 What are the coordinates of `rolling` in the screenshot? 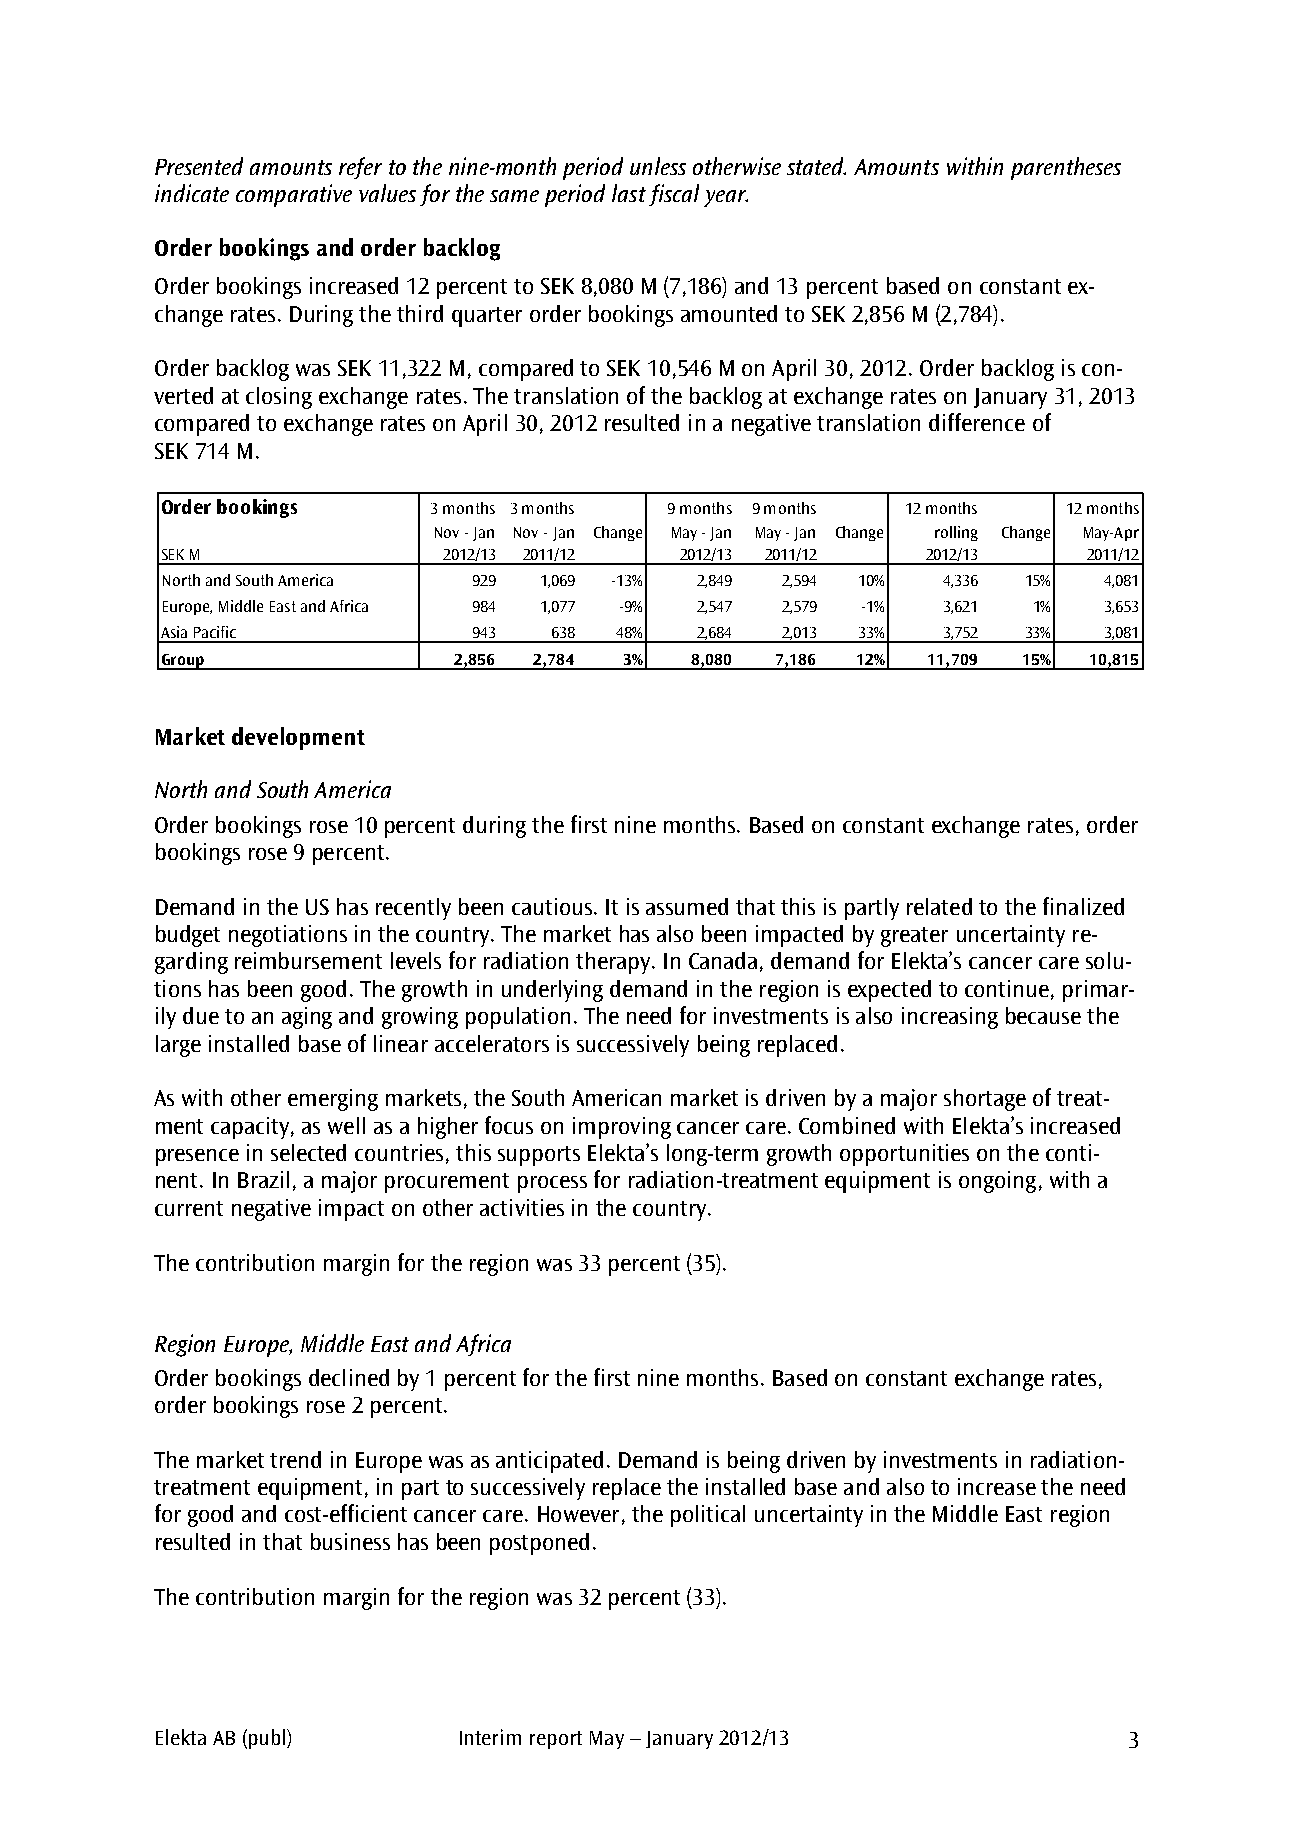 It's located at (956, 533).
